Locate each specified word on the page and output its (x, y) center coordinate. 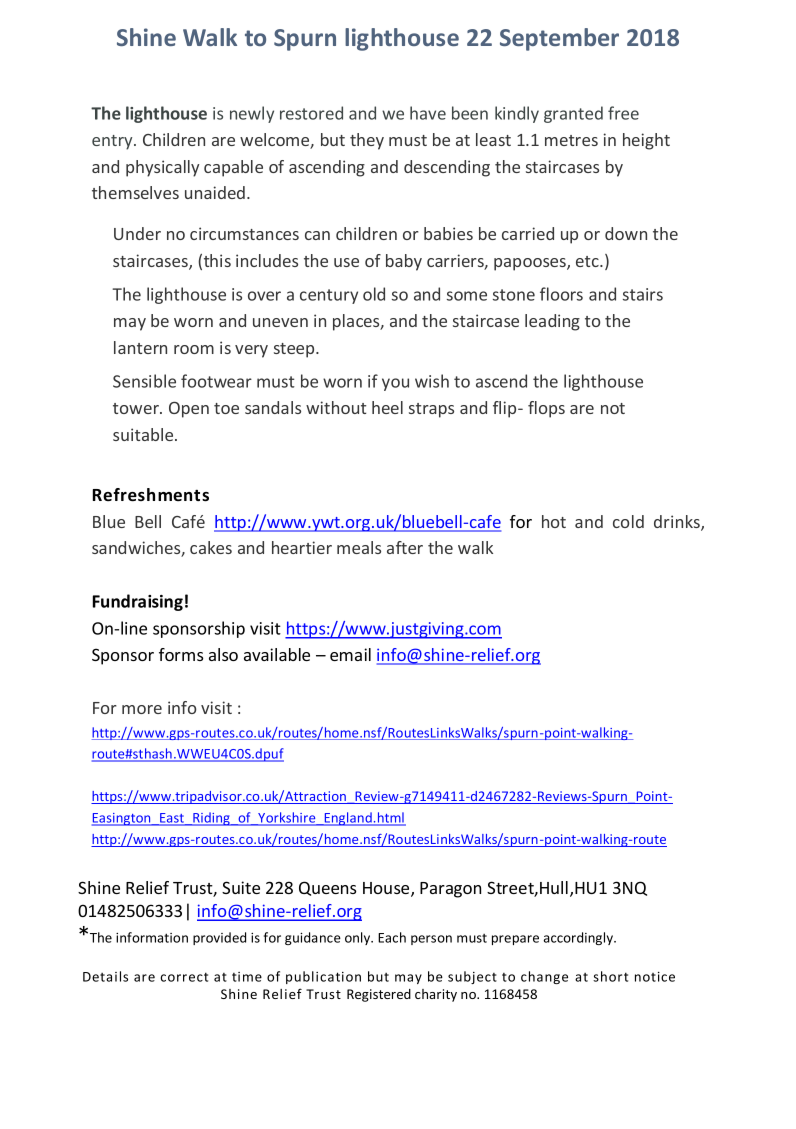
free (623, 113)
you (395, 384)
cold (628, 521)
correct (184, 977)
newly (252, 114)
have (428, 113)
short (610, 976)
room (194, 349)
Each (392, 937)
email (350, 654)
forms (181, 654)
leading (552, 322)
